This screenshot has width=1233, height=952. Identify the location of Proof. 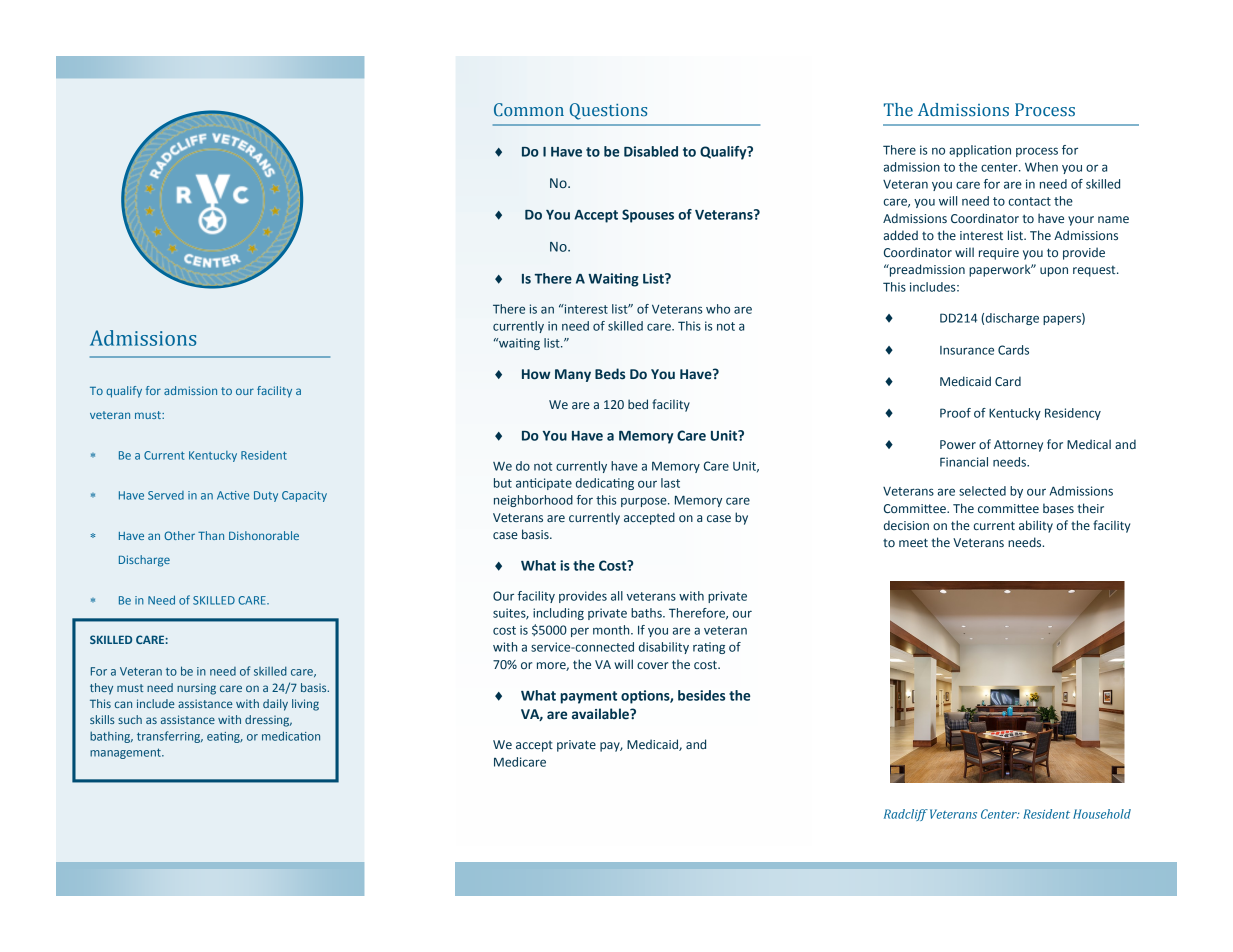
(955, 413).
